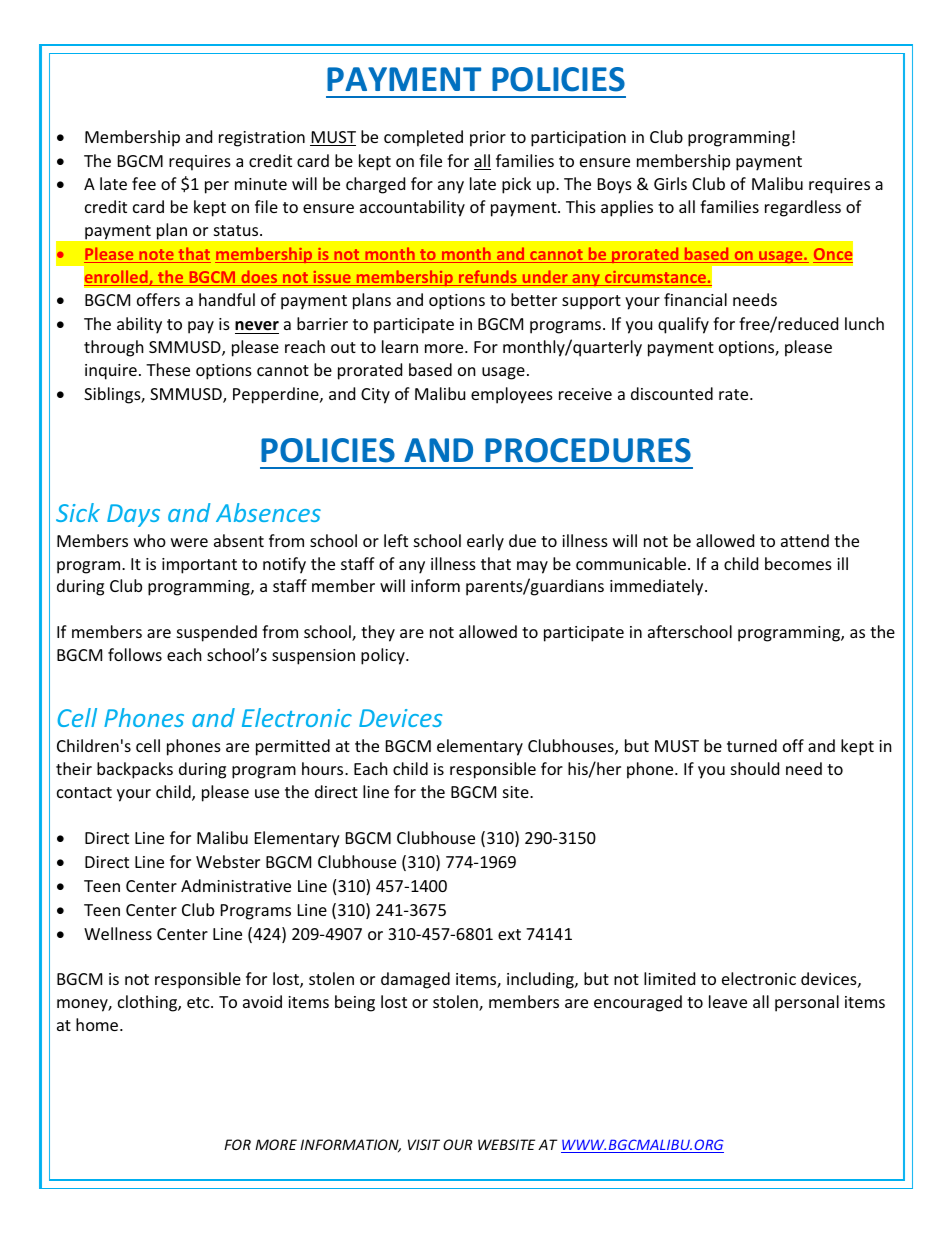 This screenshot has height=1233, width=952. What do you see at coordinates (672, 393) in the screenshot?
I see `discounted` at bounding box center [672, 393].
